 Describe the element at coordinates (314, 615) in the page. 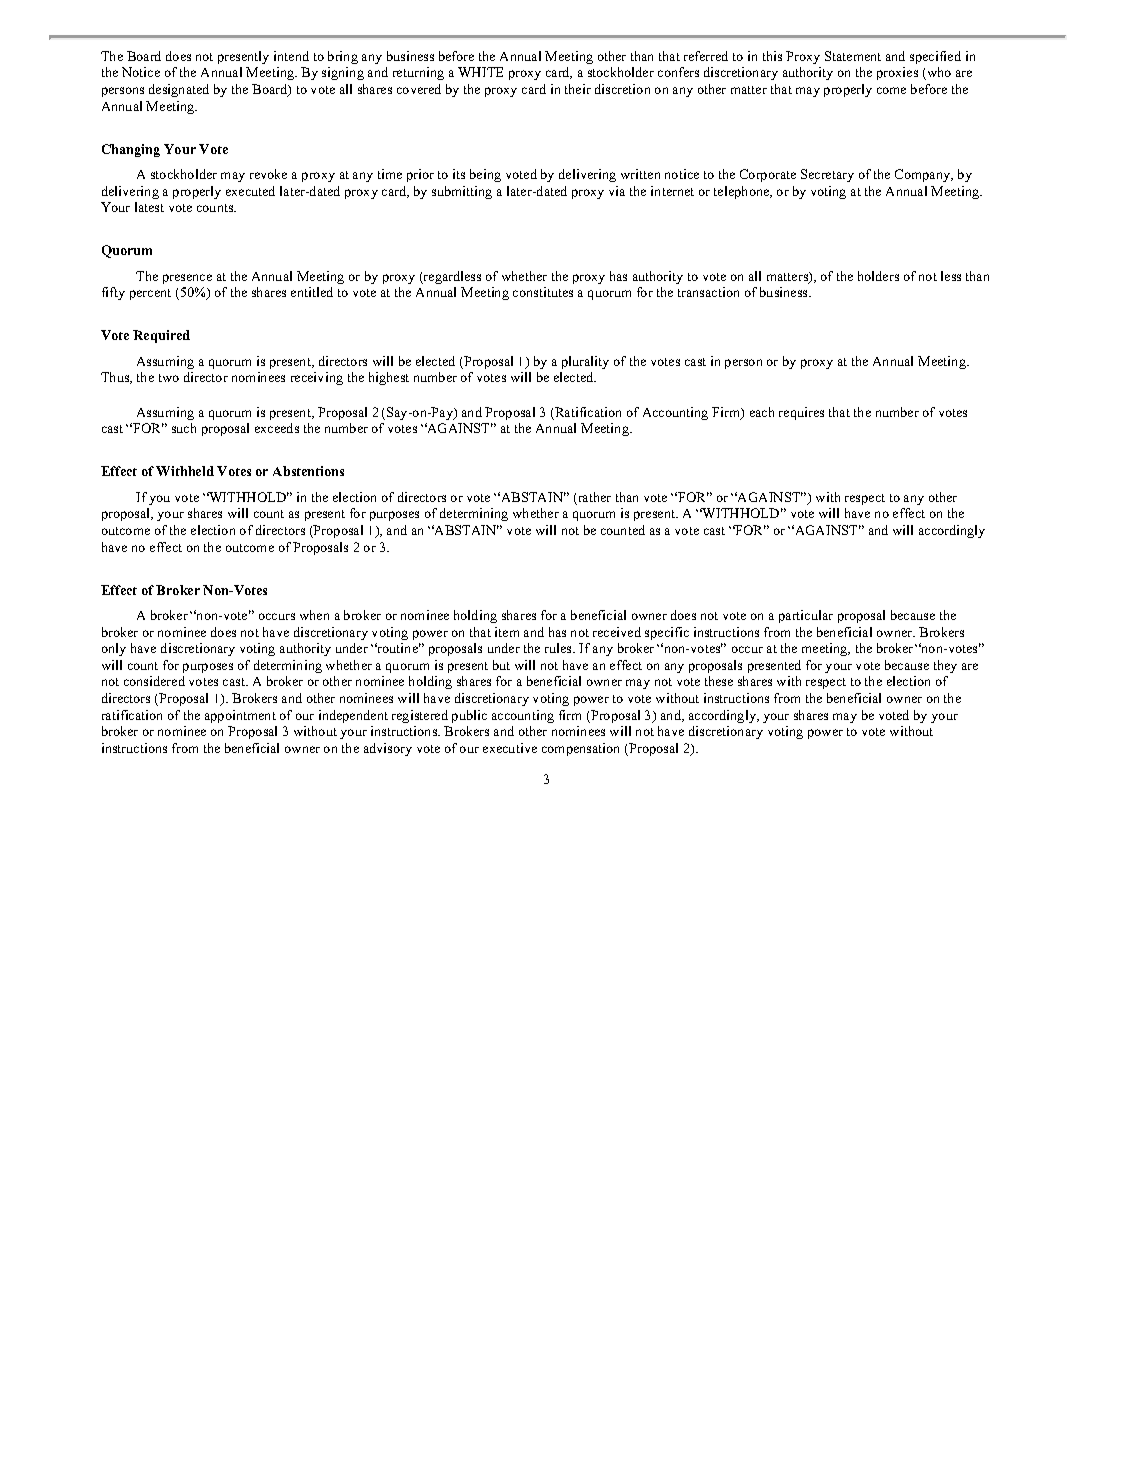

I see `when` at that location.
